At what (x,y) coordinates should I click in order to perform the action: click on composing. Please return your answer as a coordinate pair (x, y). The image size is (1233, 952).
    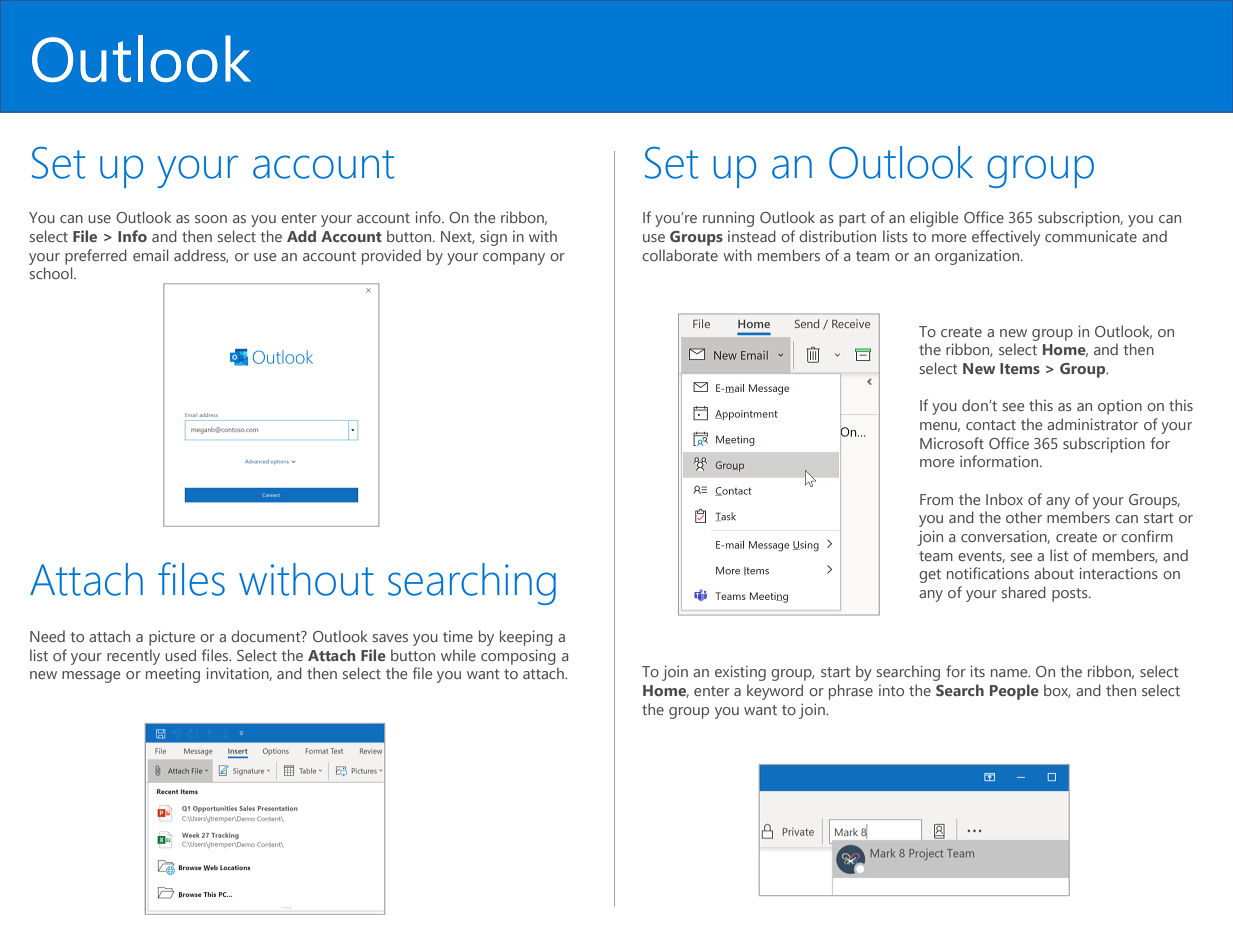
    Looking at the image, I should click on (518, 657).
